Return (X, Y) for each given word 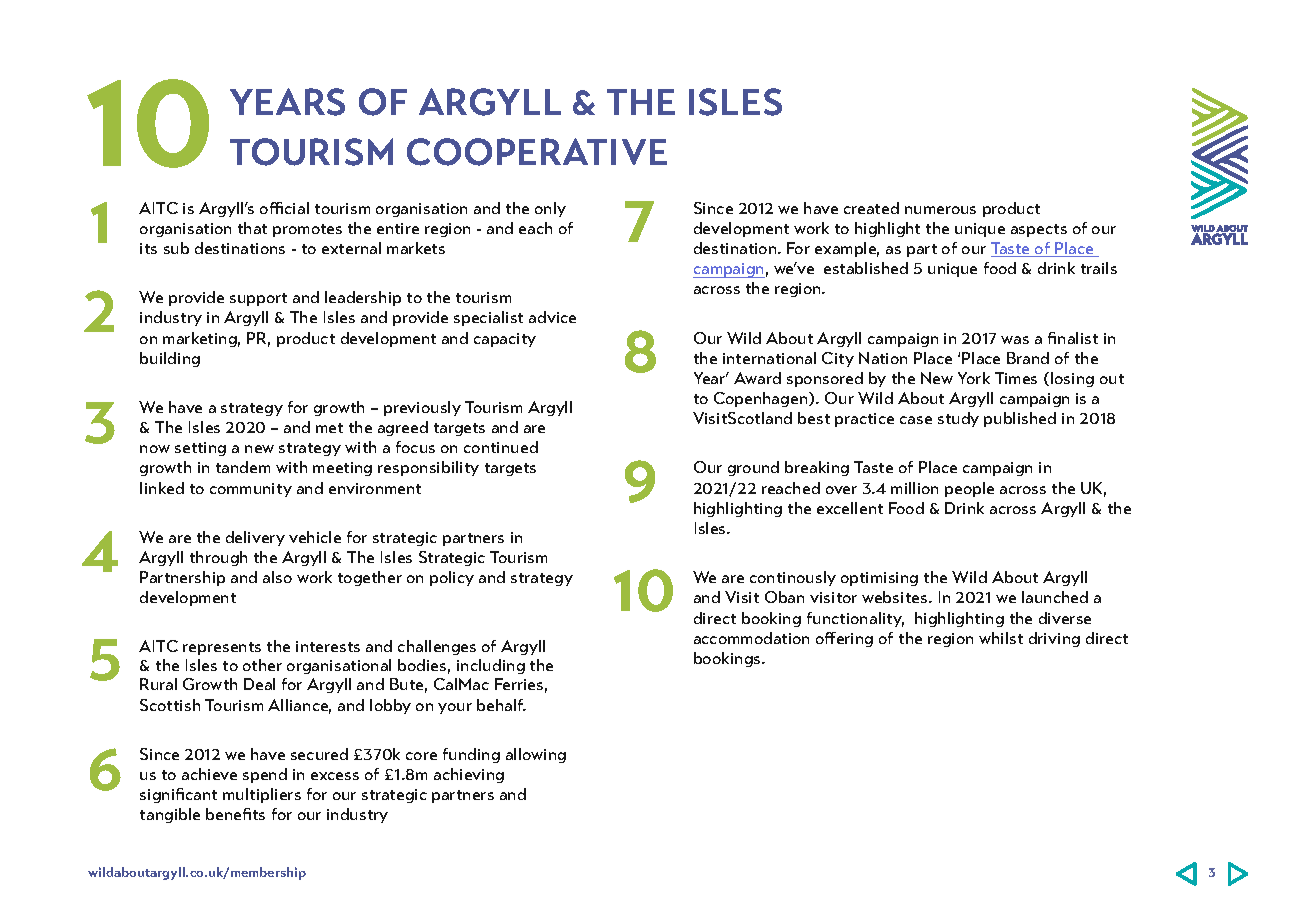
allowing (536, 755)
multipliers (262, 795)
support (258, 299)
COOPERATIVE (537, 152)
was (1015, 340)
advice (552, 317)
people (969, 489)
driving (1054, 639)
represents (222, 648)
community (251, 490)
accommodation (751, 638)
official (284, 208)
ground (753, 468)
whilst (1001, 638)
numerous (940, 210)
